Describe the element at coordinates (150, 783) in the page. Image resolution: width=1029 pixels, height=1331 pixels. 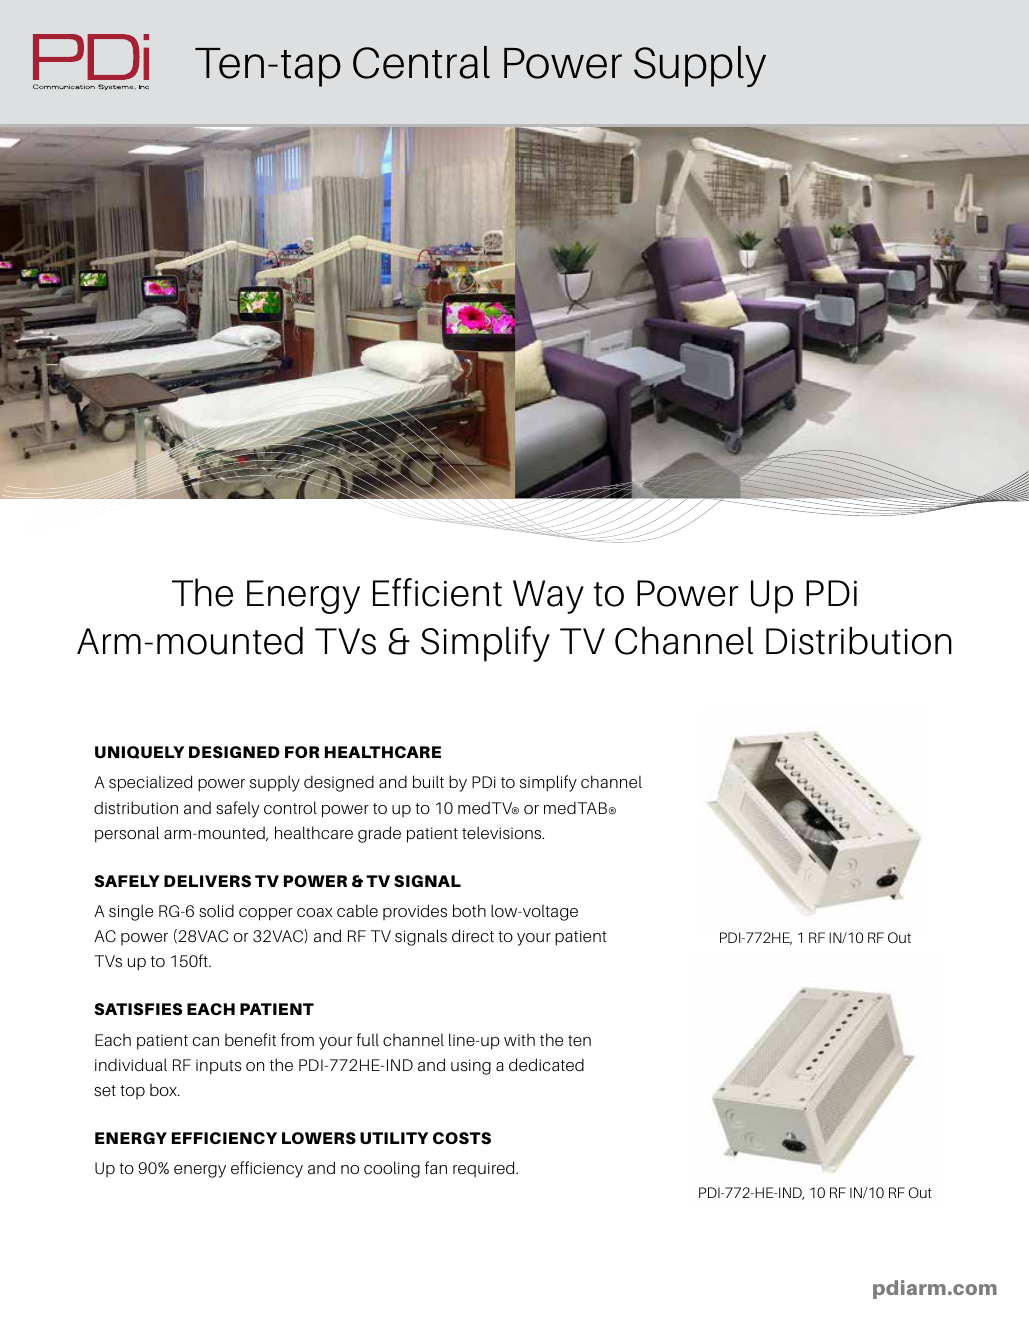
I see `specialized` at that location.
